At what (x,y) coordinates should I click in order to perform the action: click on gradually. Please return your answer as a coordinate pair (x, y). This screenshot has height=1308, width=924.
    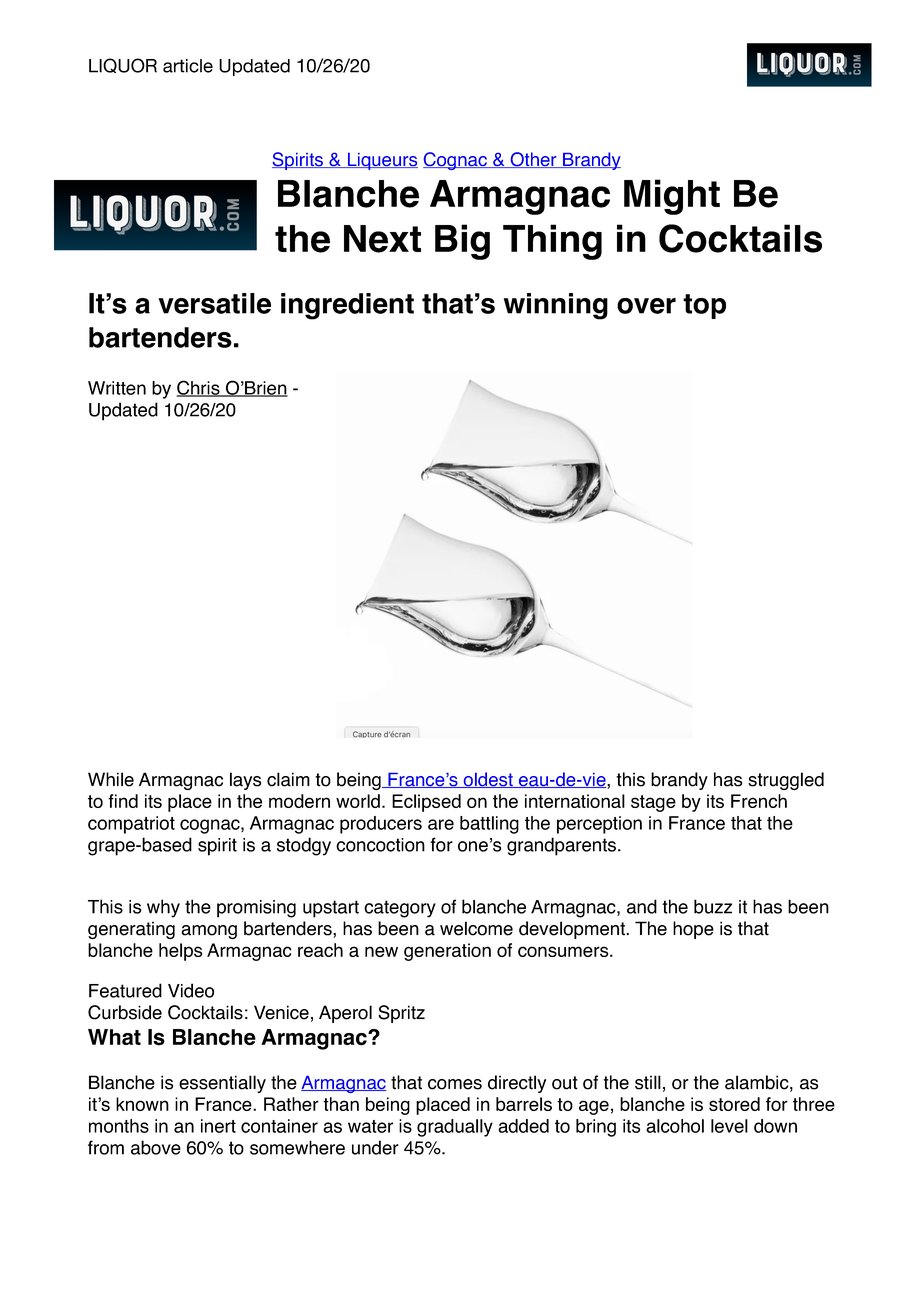
    Looking at the image, I should click on (455, 1128).
